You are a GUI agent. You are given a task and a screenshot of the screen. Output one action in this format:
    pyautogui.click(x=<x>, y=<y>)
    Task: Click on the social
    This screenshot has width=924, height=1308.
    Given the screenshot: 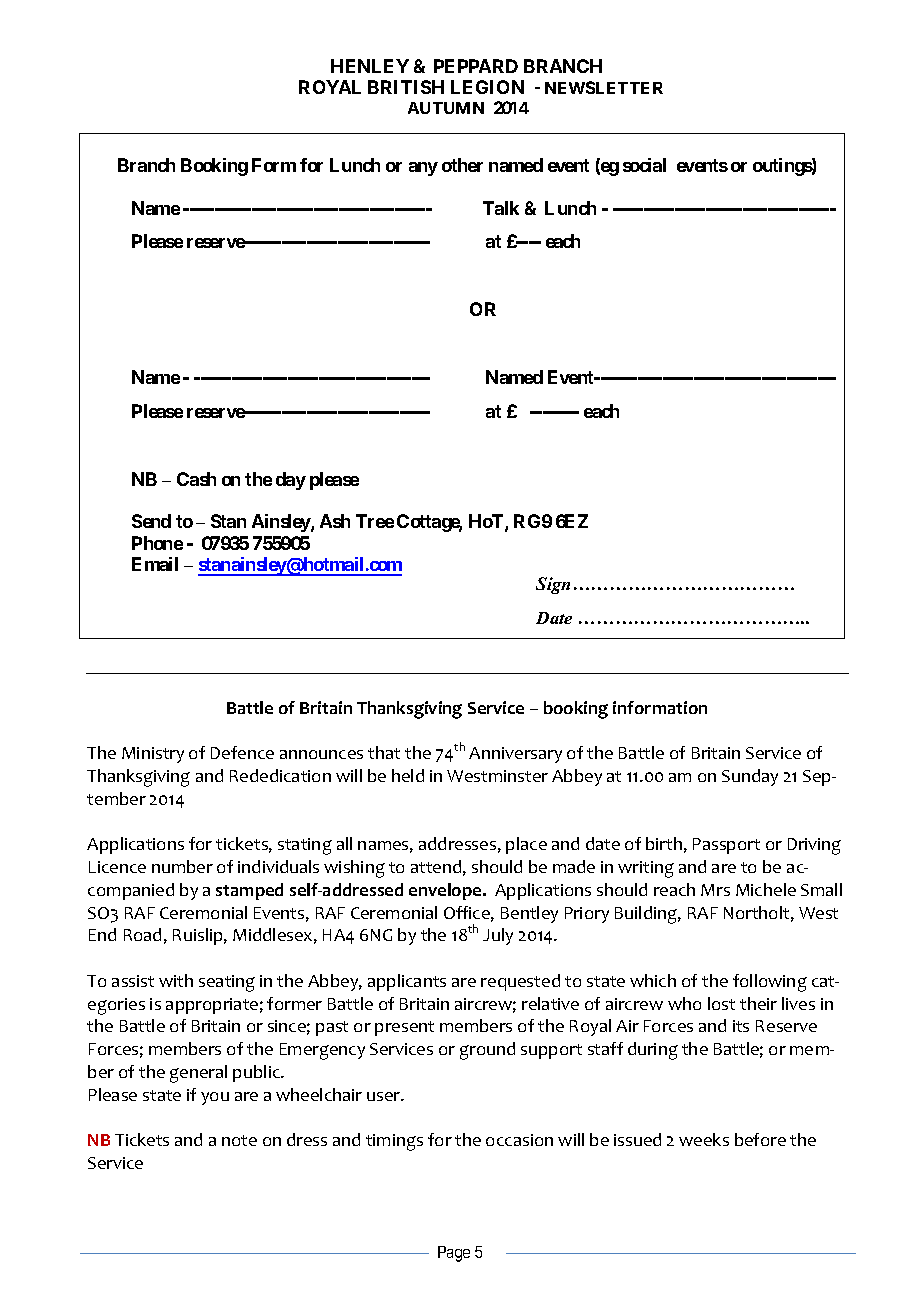 What is the action you would take?
    pyautogui.click(x=644, y=165)
